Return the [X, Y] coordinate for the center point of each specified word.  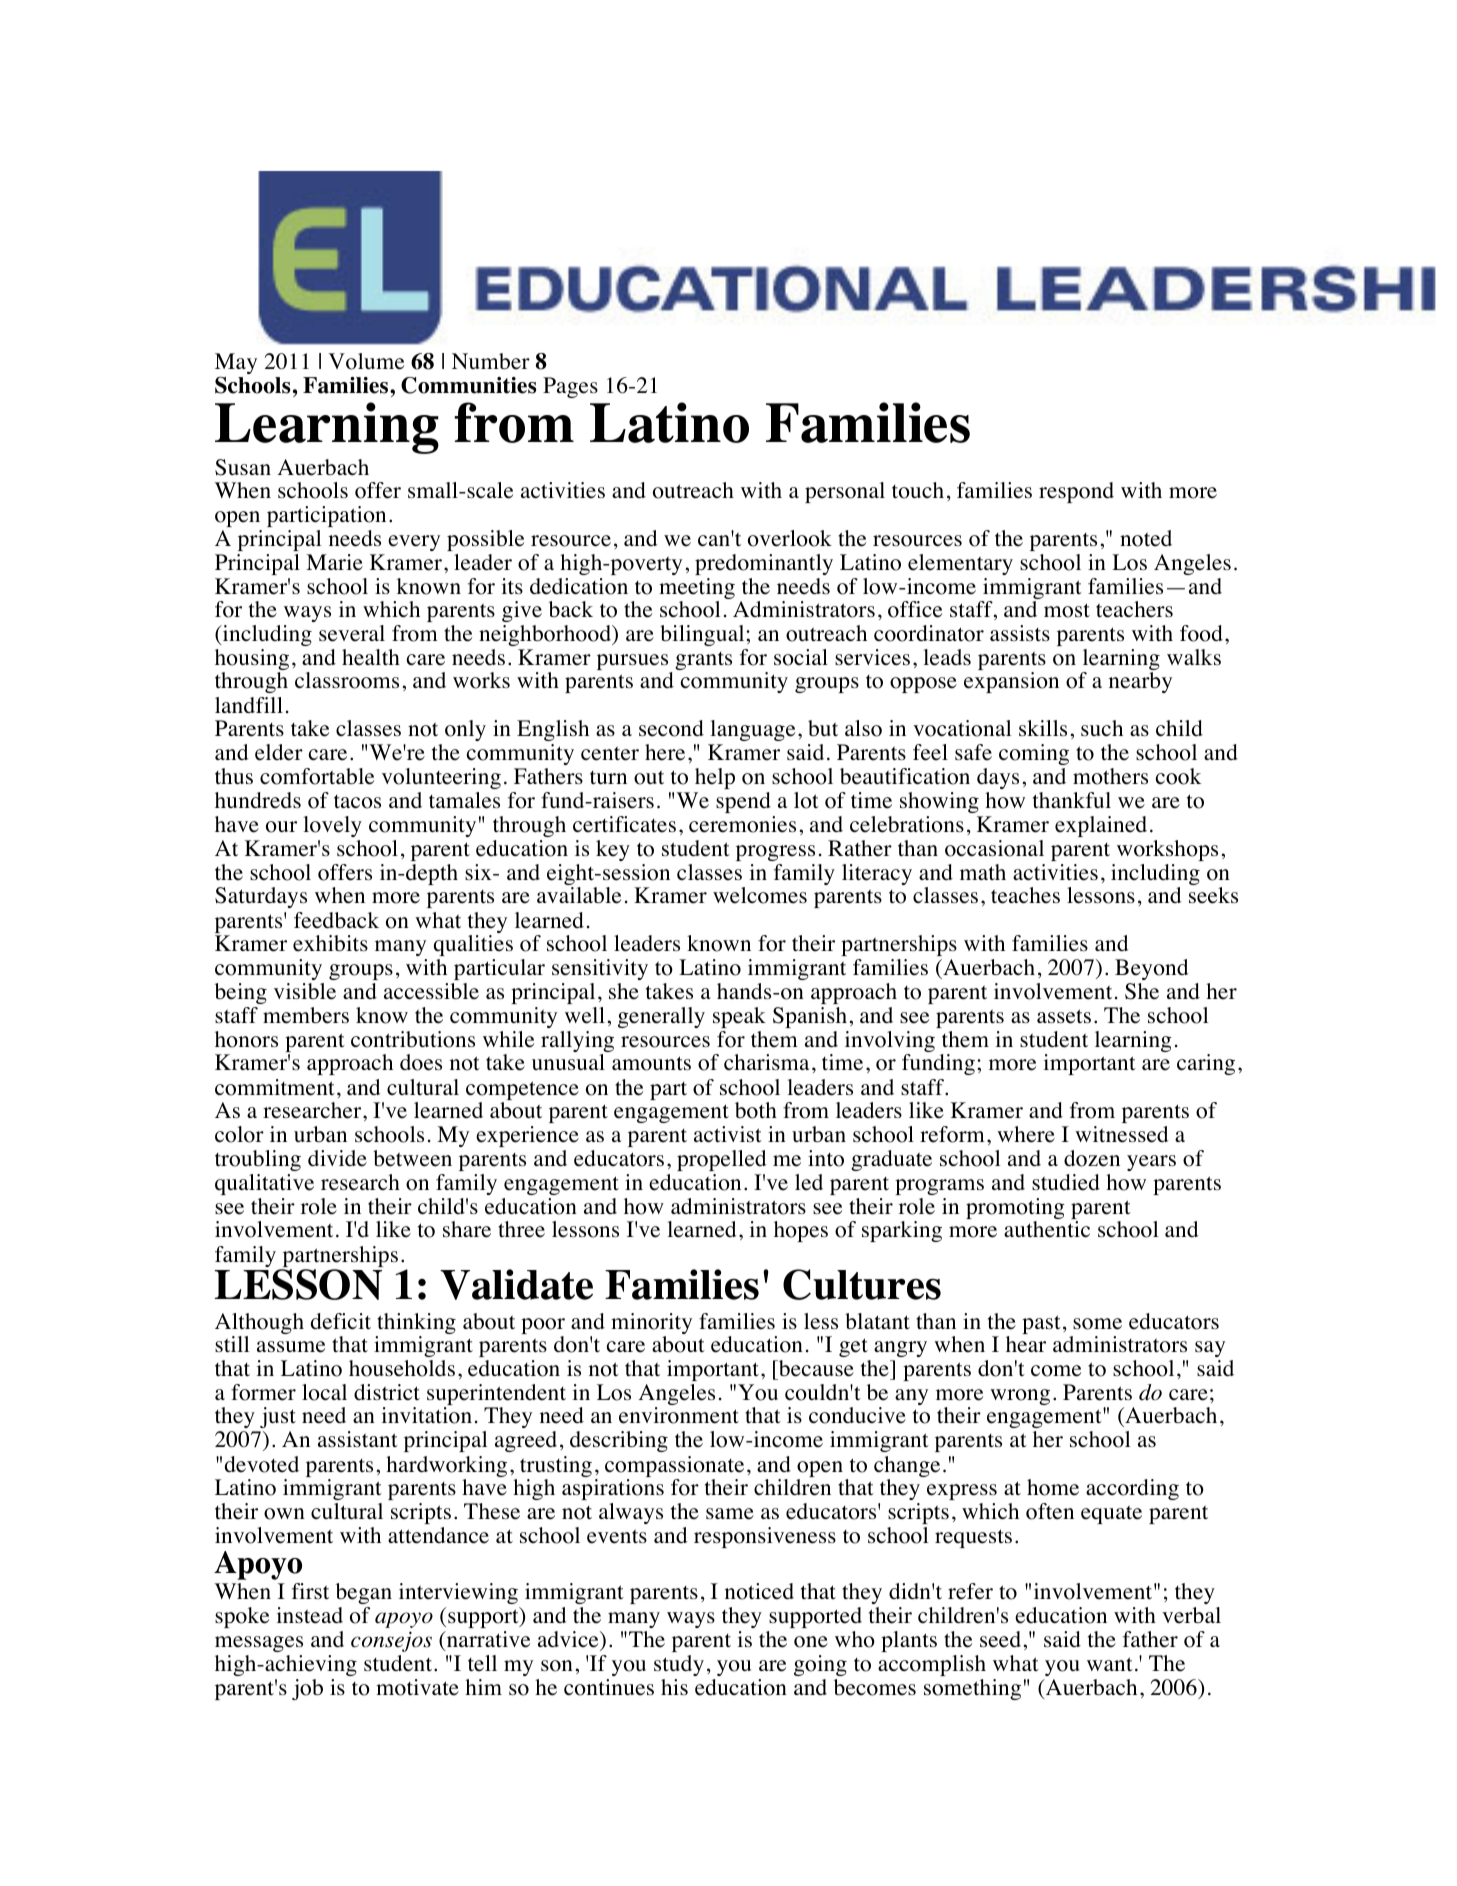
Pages [570, 387]
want [1110, 1664]
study [679, 1665]
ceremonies [742, 824]
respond [1076, 492]
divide [337, 1158]
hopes [801, 1231]
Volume [366, 361]
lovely [332, 828]
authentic [1047, 1229]
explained [1101, 826]
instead [310, 1615]
